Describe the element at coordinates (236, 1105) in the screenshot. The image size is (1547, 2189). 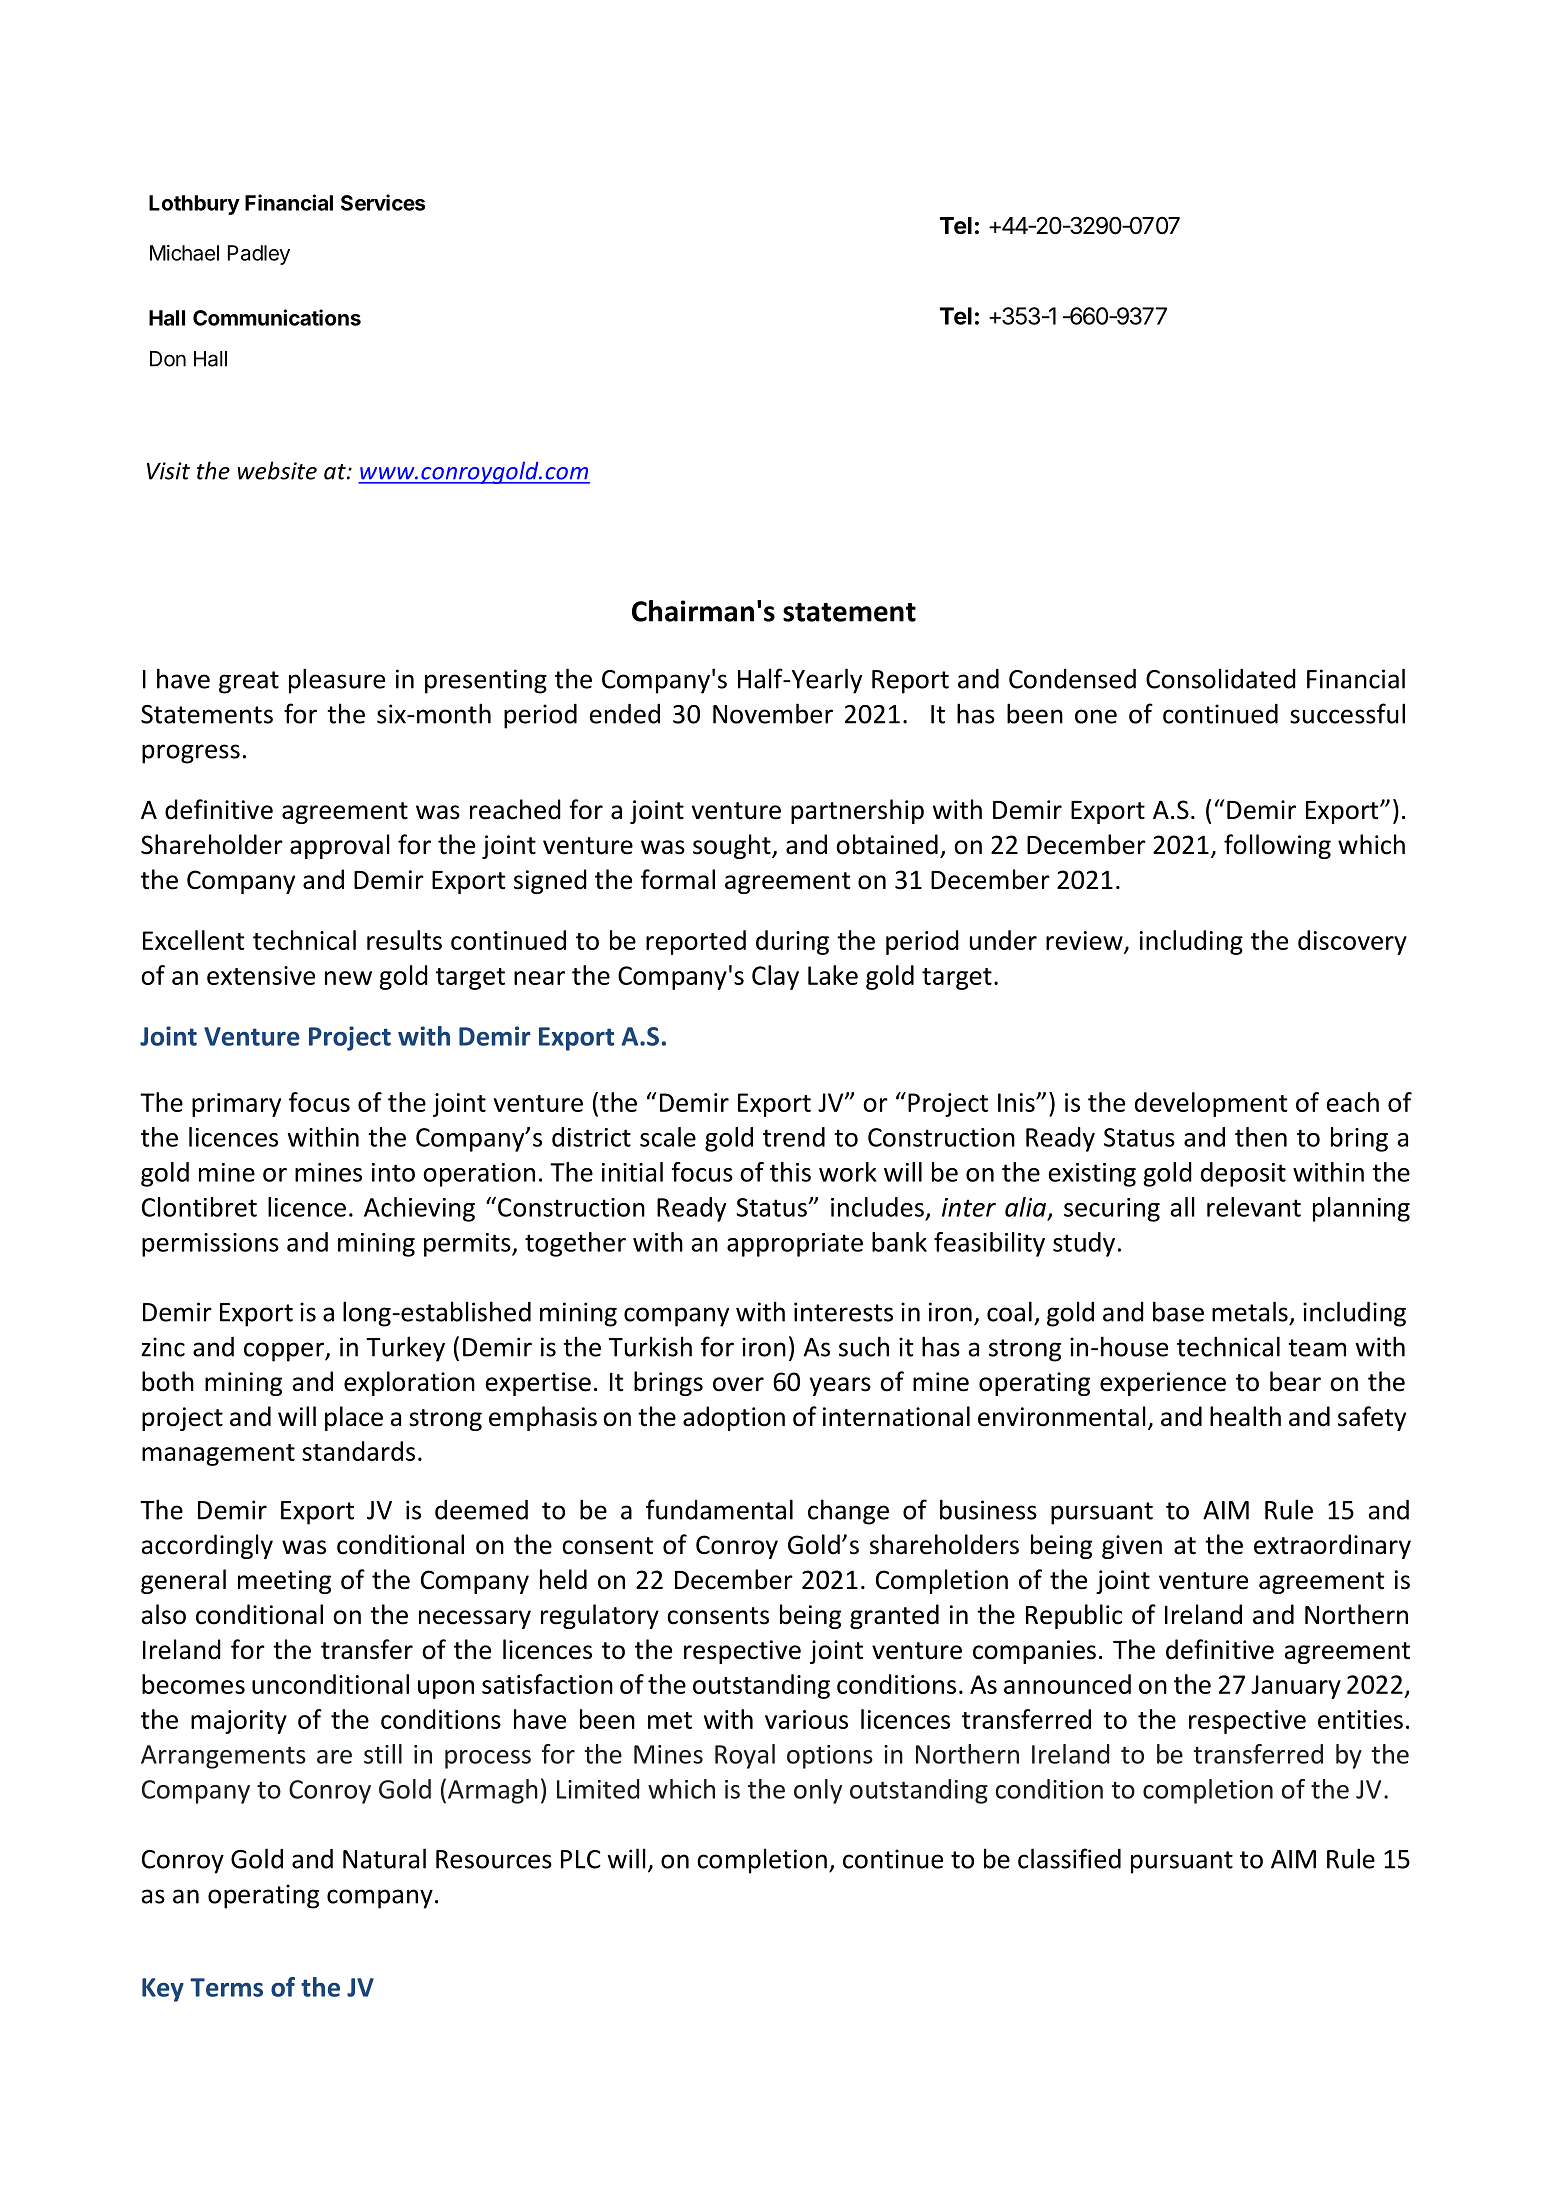
I see `primary` at that location.
